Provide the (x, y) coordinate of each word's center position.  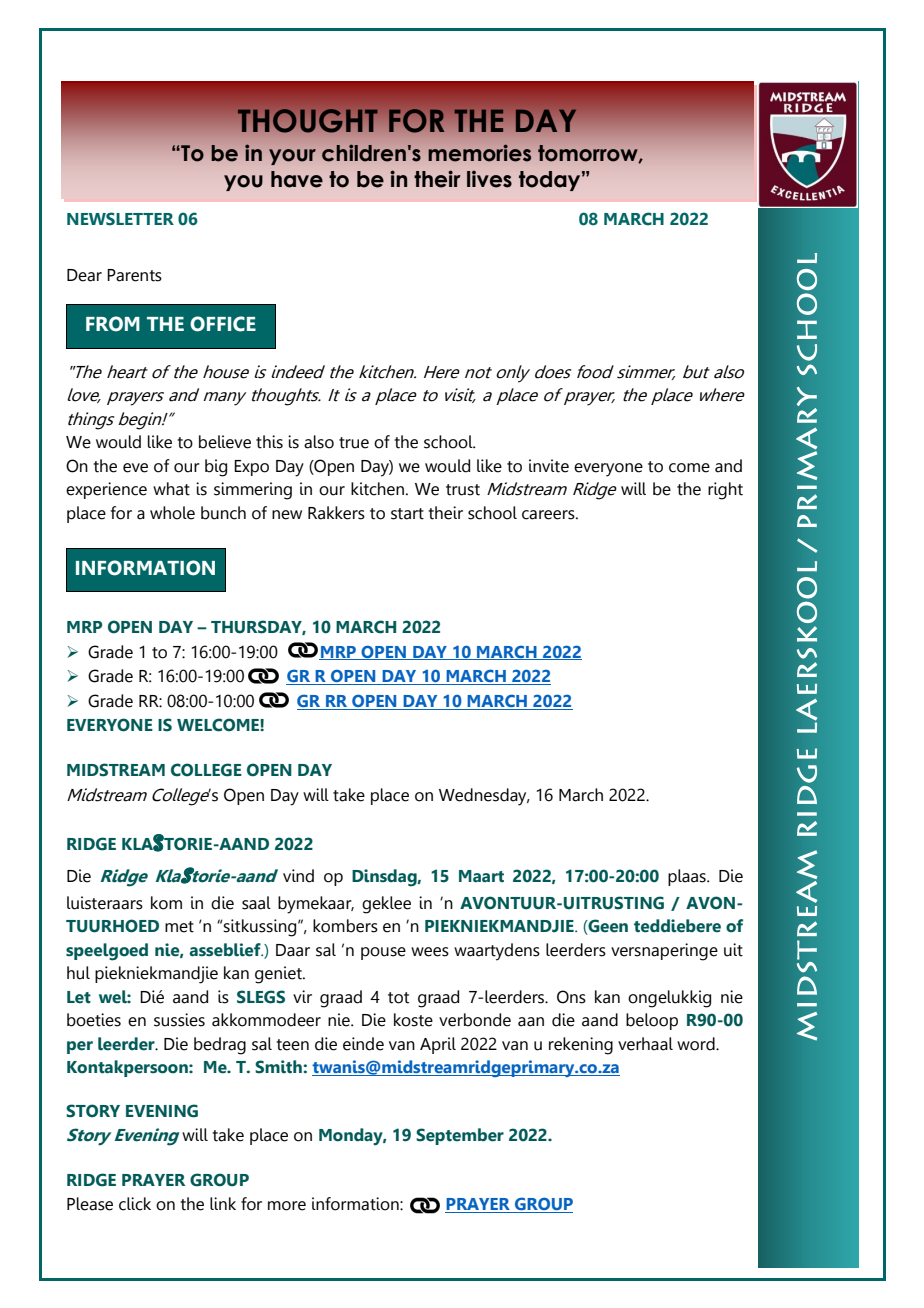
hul (78, 973)
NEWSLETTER (120, 219)
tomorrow (589, 154)
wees (430, 952)
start (407, 514)
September (460, 1136)
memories (479, 153)
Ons (571, 997)
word (697, 1044)
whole (172, 513)
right (725, 491)
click (135, 1204)
